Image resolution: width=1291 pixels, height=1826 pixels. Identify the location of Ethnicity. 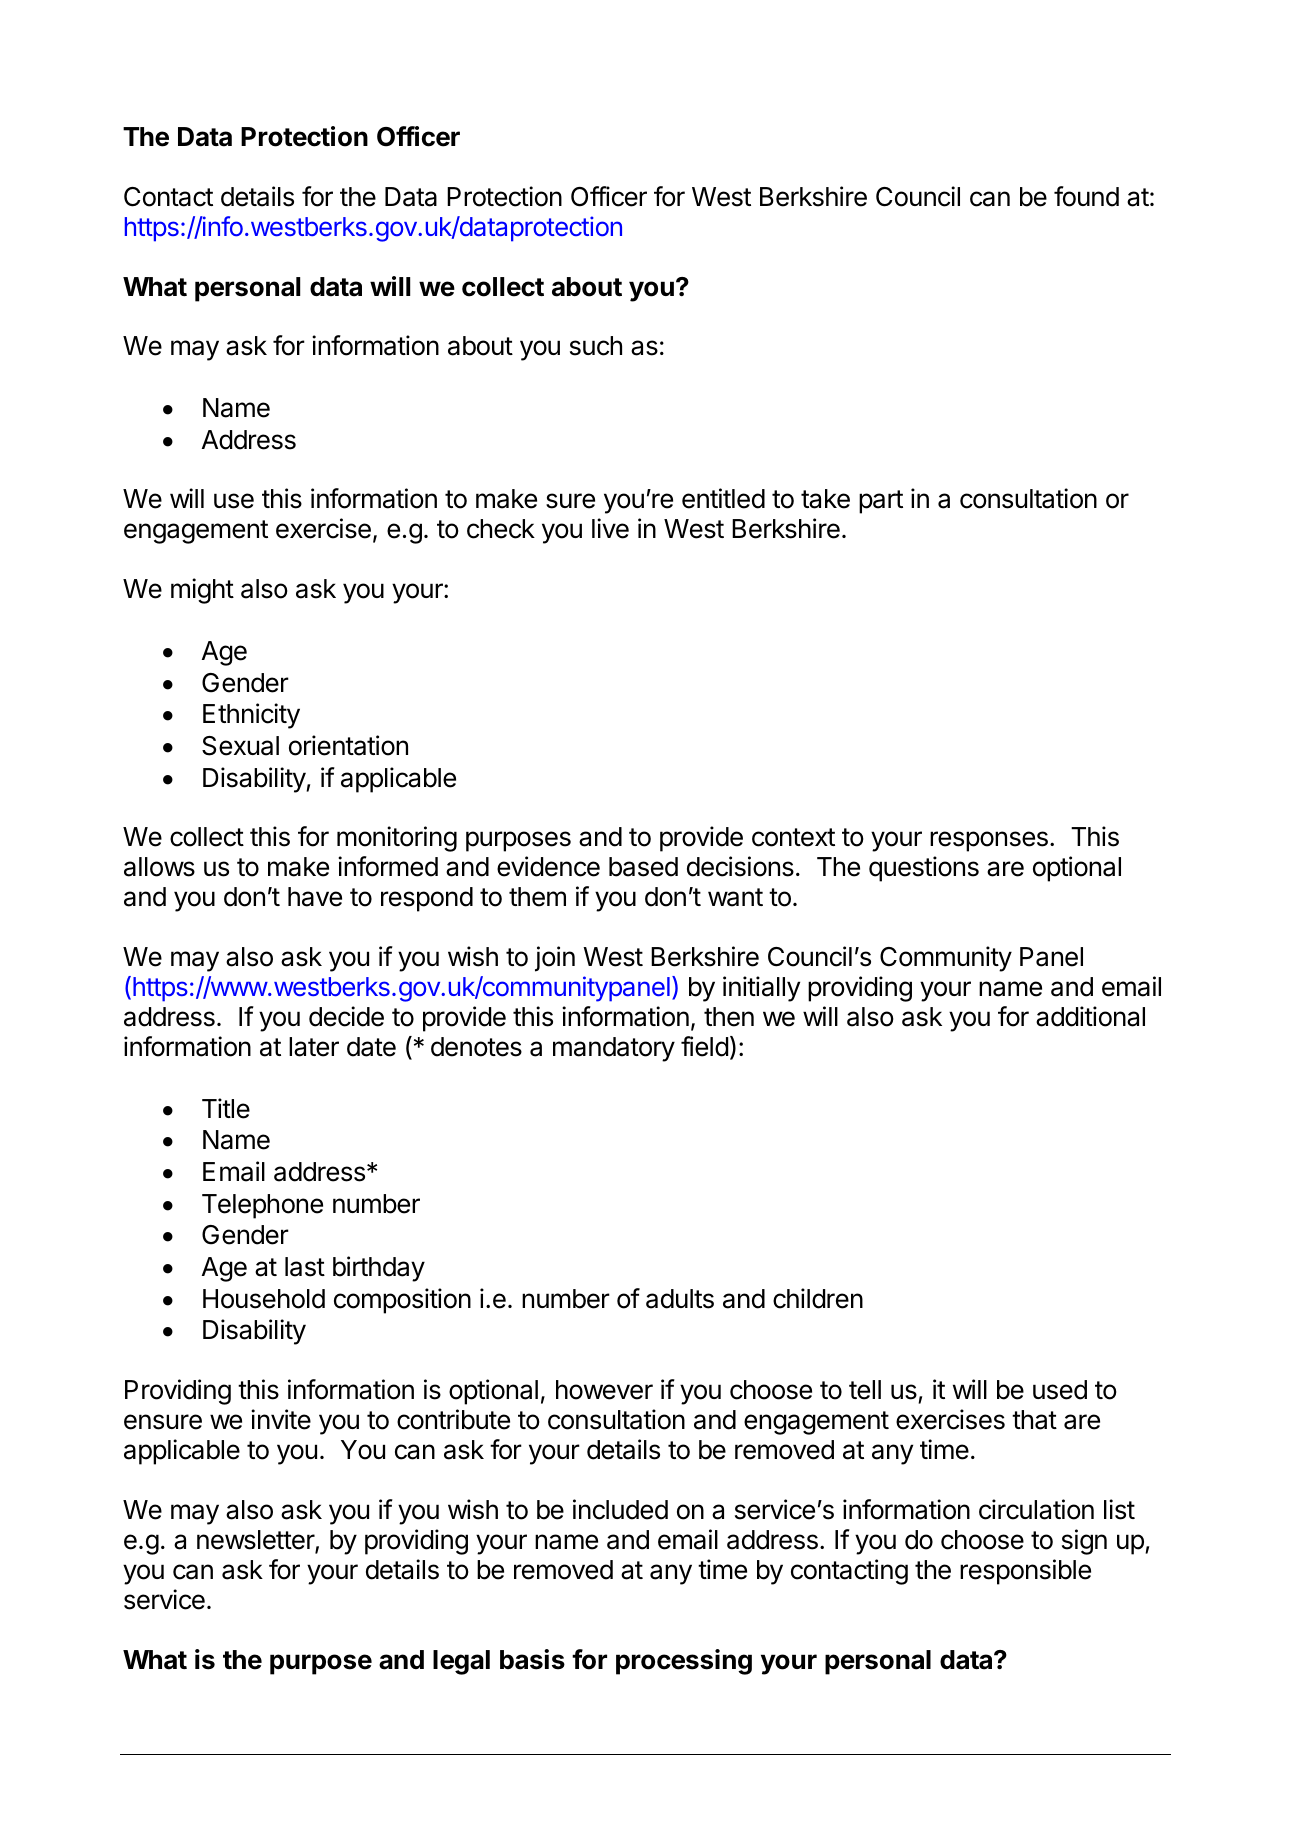
(251, 716).
